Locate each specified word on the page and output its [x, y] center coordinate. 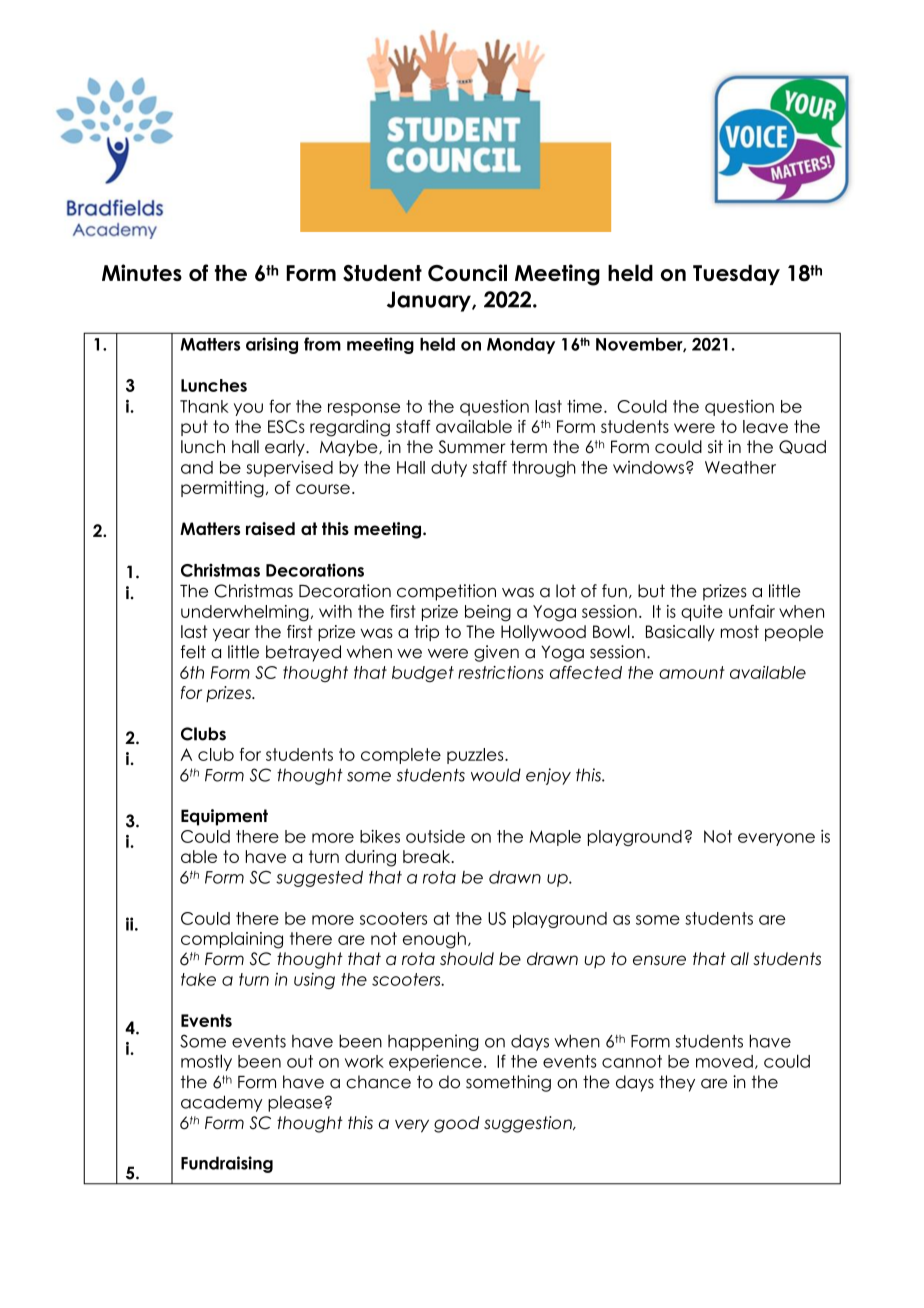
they [677, 1083]
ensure [659, 960]
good [456, 1124]
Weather [740, 467]
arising [272, 345]
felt [193, 652]
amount [692, 672]
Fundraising [227, 1164]
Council [467, 273]
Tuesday [736, 275]
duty [449, 469]
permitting [222, 489]
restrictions [501, 672]
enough [434, 940]
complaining [232, 940]
